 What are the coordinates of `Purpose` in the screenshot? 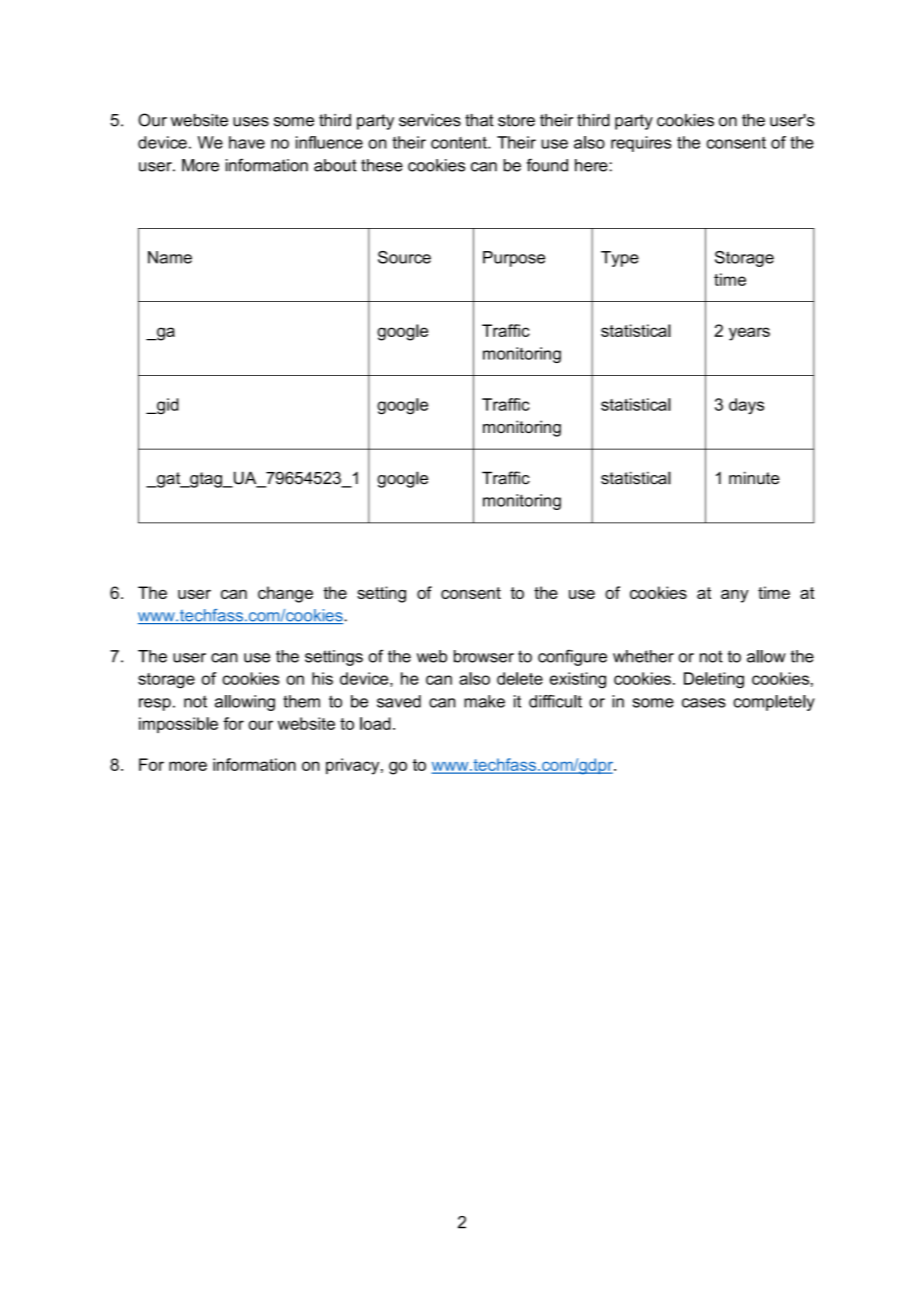 It's located at (514, 259).
